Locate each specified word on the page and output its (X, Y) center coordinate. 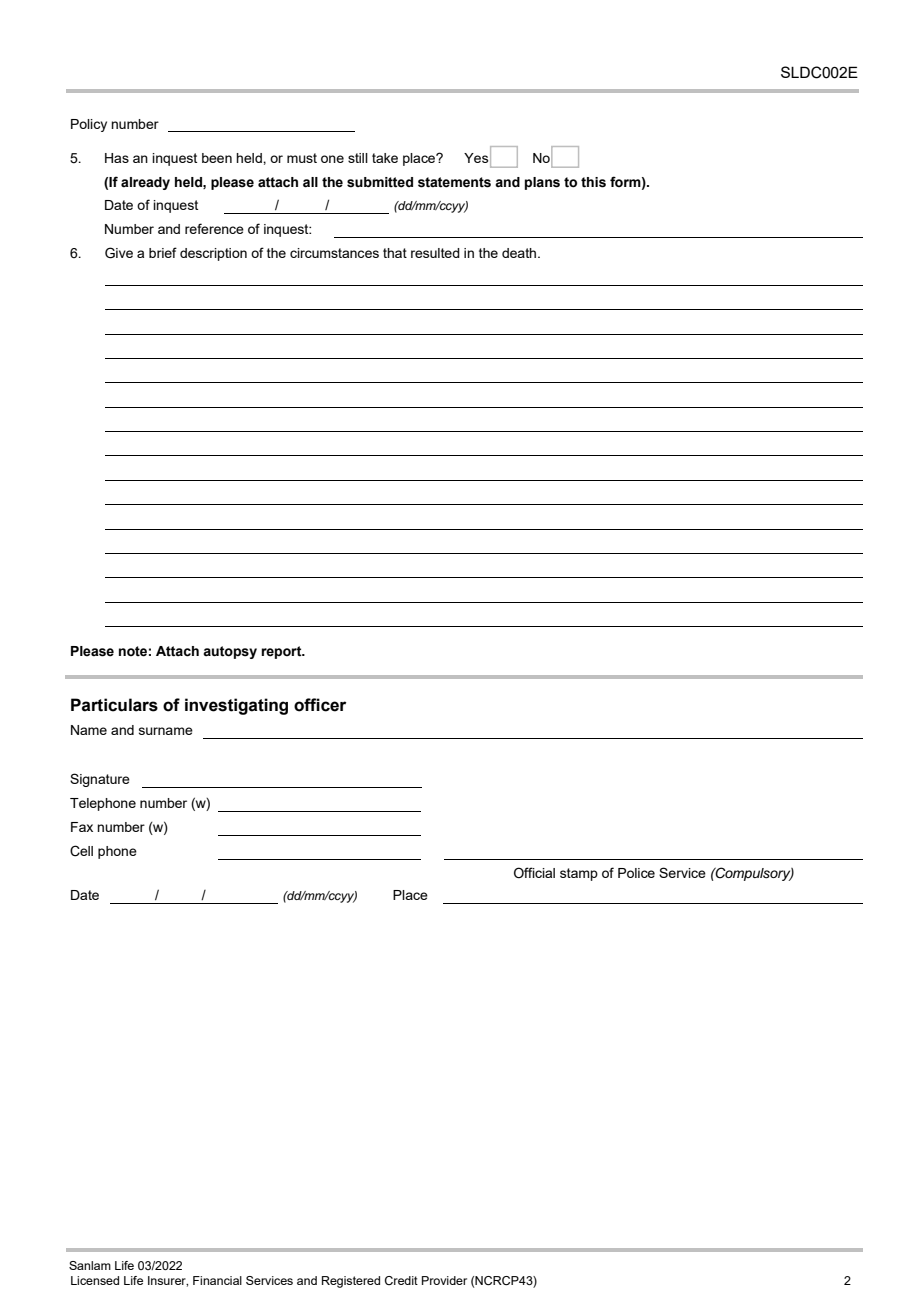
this (593, 182)
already (145, 183)
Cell (81, 851)
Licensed (95, 1280)
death (520, 253)
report (282, 652)
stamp (579, 874)
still (358, 158)
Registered (351, 1282)
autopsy (230, 652)
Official (534, 873)
